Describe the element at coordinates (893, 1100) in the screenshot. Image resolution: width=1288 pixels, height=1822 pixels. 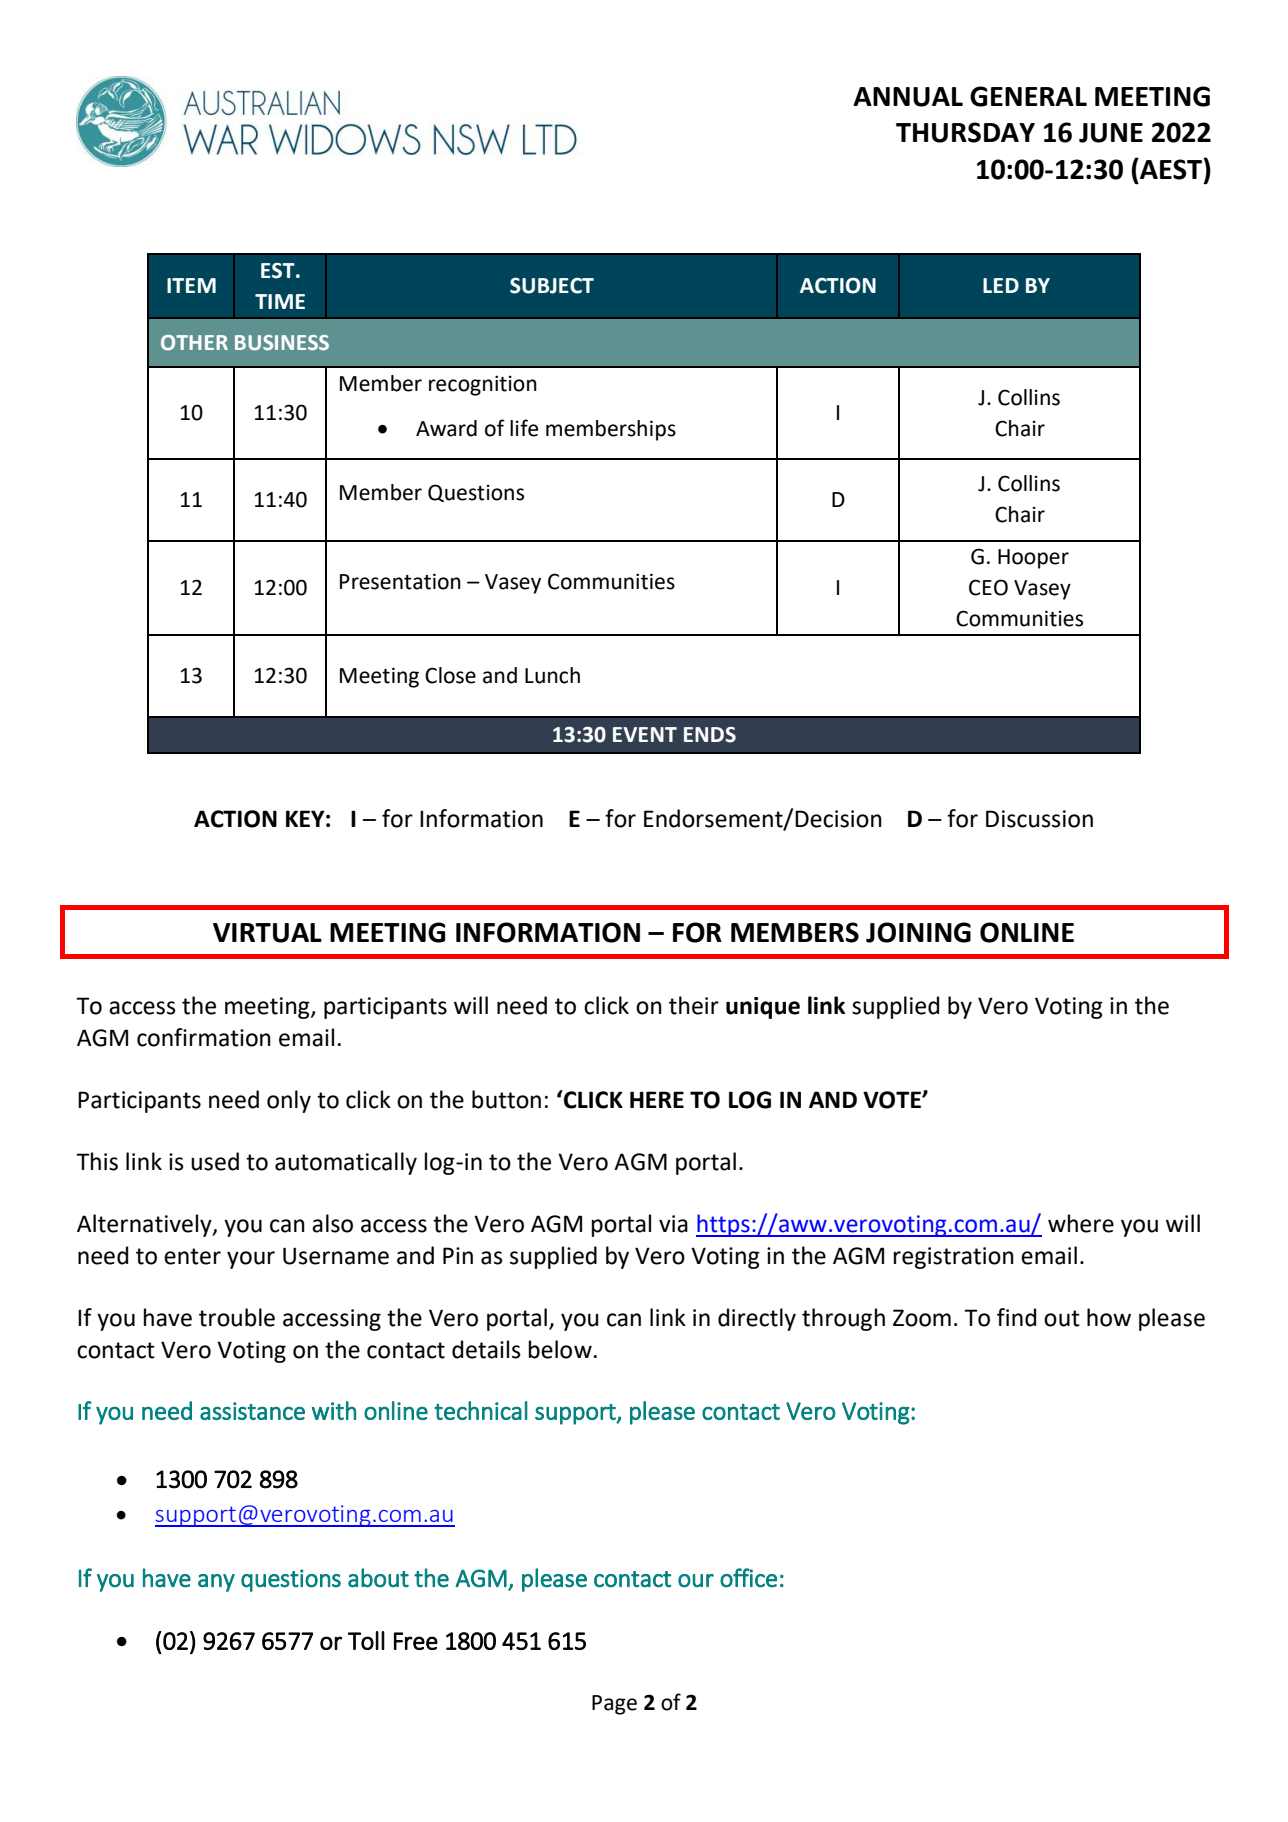
I see `VOTE` at that location.
